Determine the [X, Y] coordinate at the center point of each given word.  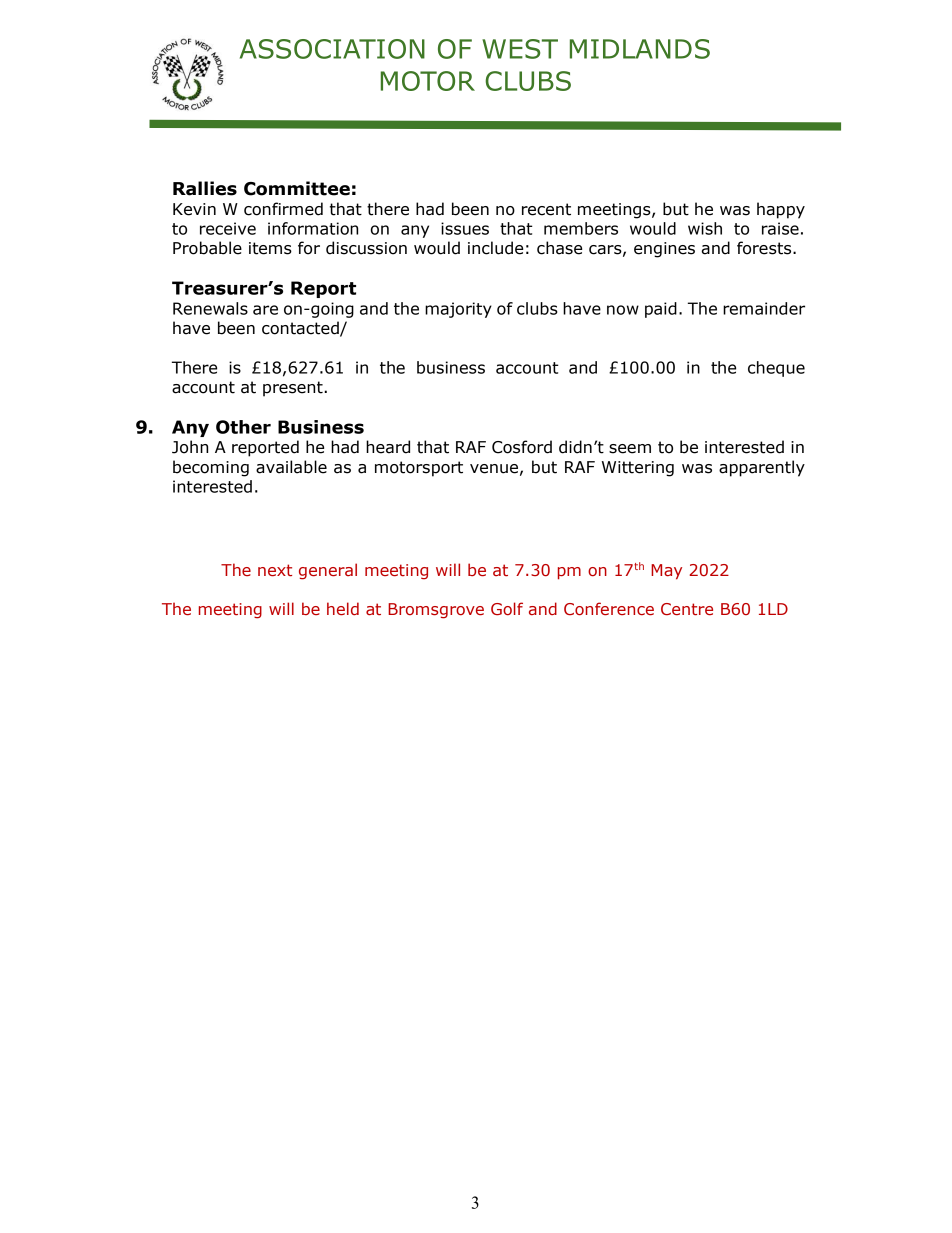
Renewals [210, 308]
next [275, 570]
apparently [762, 468]
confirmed [283, 209]
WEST [520, 49]
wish [705, 228]
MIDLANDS [640, 49]
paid [661, 310]
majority [458, 310]
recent [546, 209]
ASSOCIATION [332, 49]
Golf [507, 608]
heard [388, 447]
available [291, 467]
